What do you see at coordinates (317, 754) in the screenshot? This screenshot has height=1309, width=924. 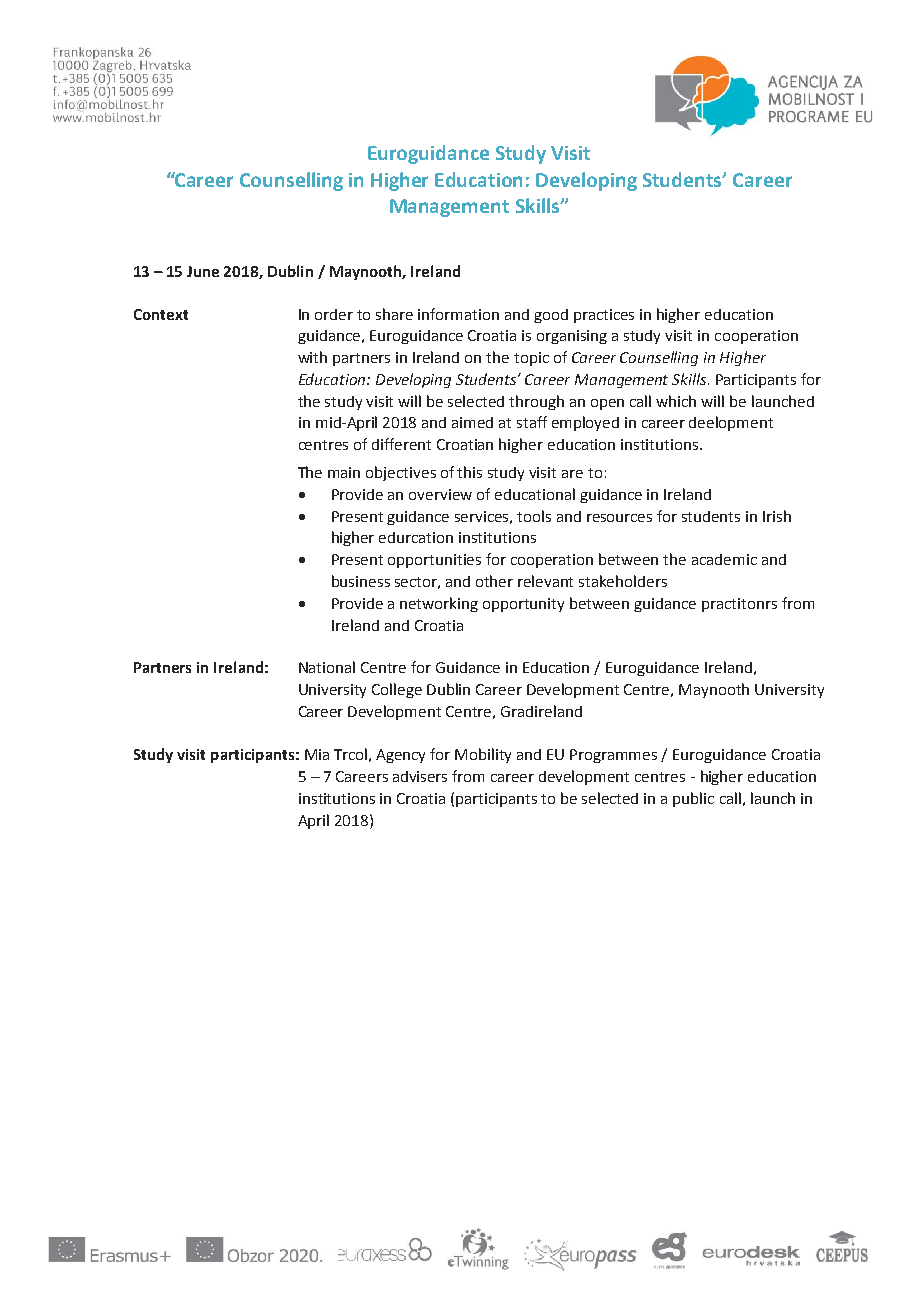 I see `Mia` at bounding box center [317, 754].
